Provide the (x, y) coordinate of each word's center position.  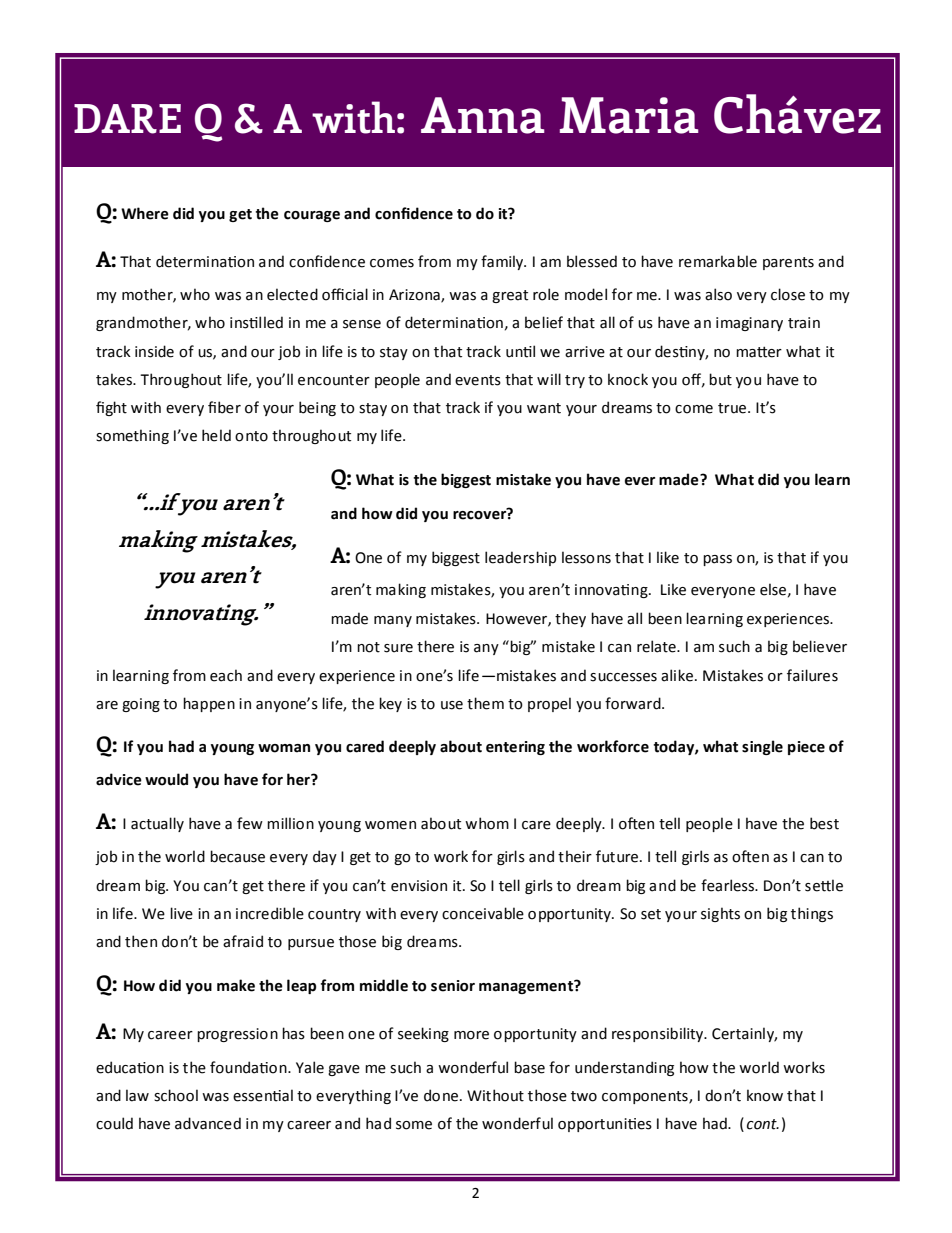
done (442, 1095)
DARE (127, 119)
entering (515, 748)
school (176, 1095)
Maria (629, 115)
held (216, 435)
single (762, 747)
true (733, 408)
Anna (483, 115)
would (166, 779)
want (544, 408)
